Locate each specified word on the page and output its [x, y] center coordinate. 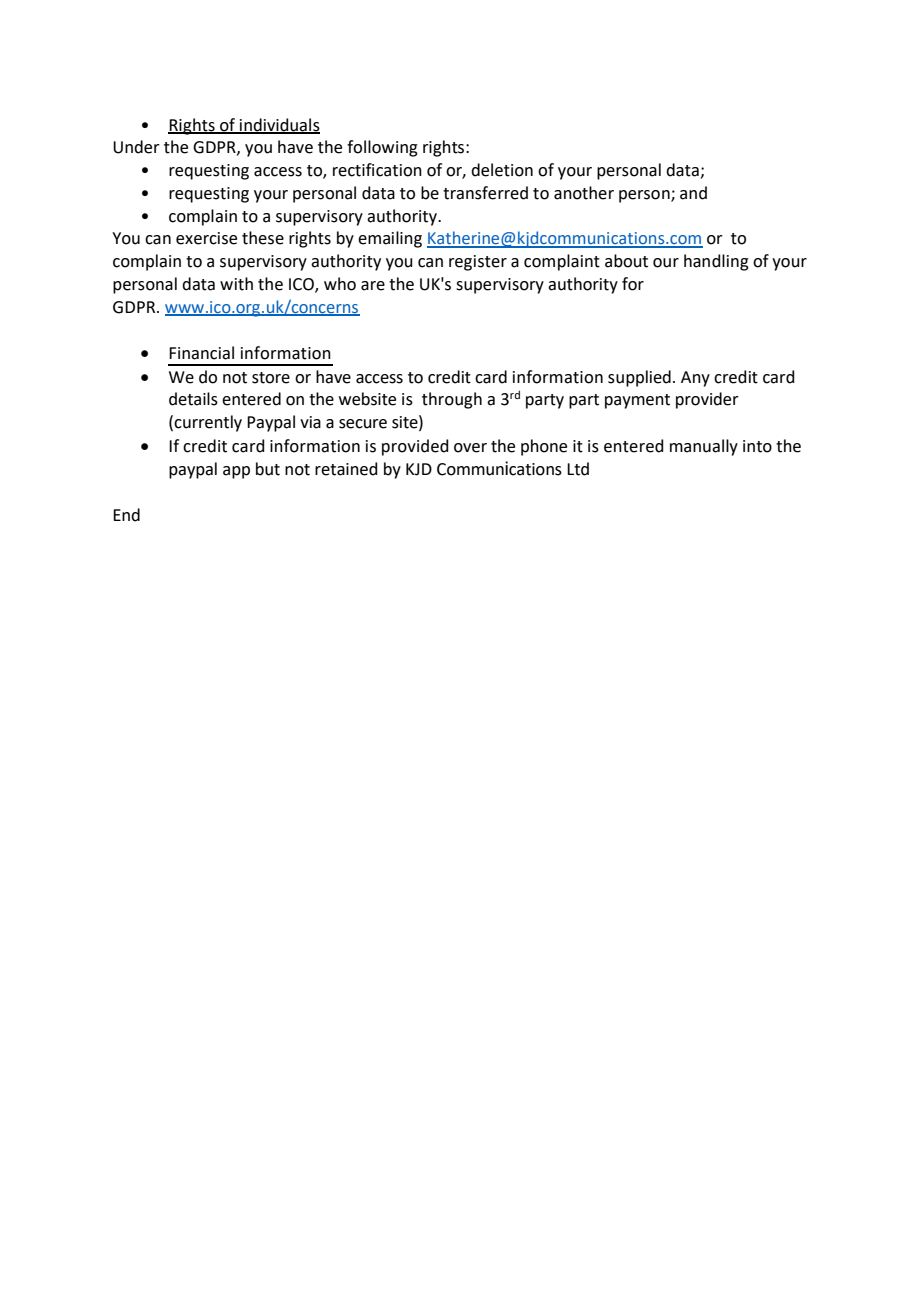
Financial [201, 353]
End [126, 515]
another [584, 193]
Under [136, 147]
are [373, 286]
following [382, 148]
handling [716, 262]
